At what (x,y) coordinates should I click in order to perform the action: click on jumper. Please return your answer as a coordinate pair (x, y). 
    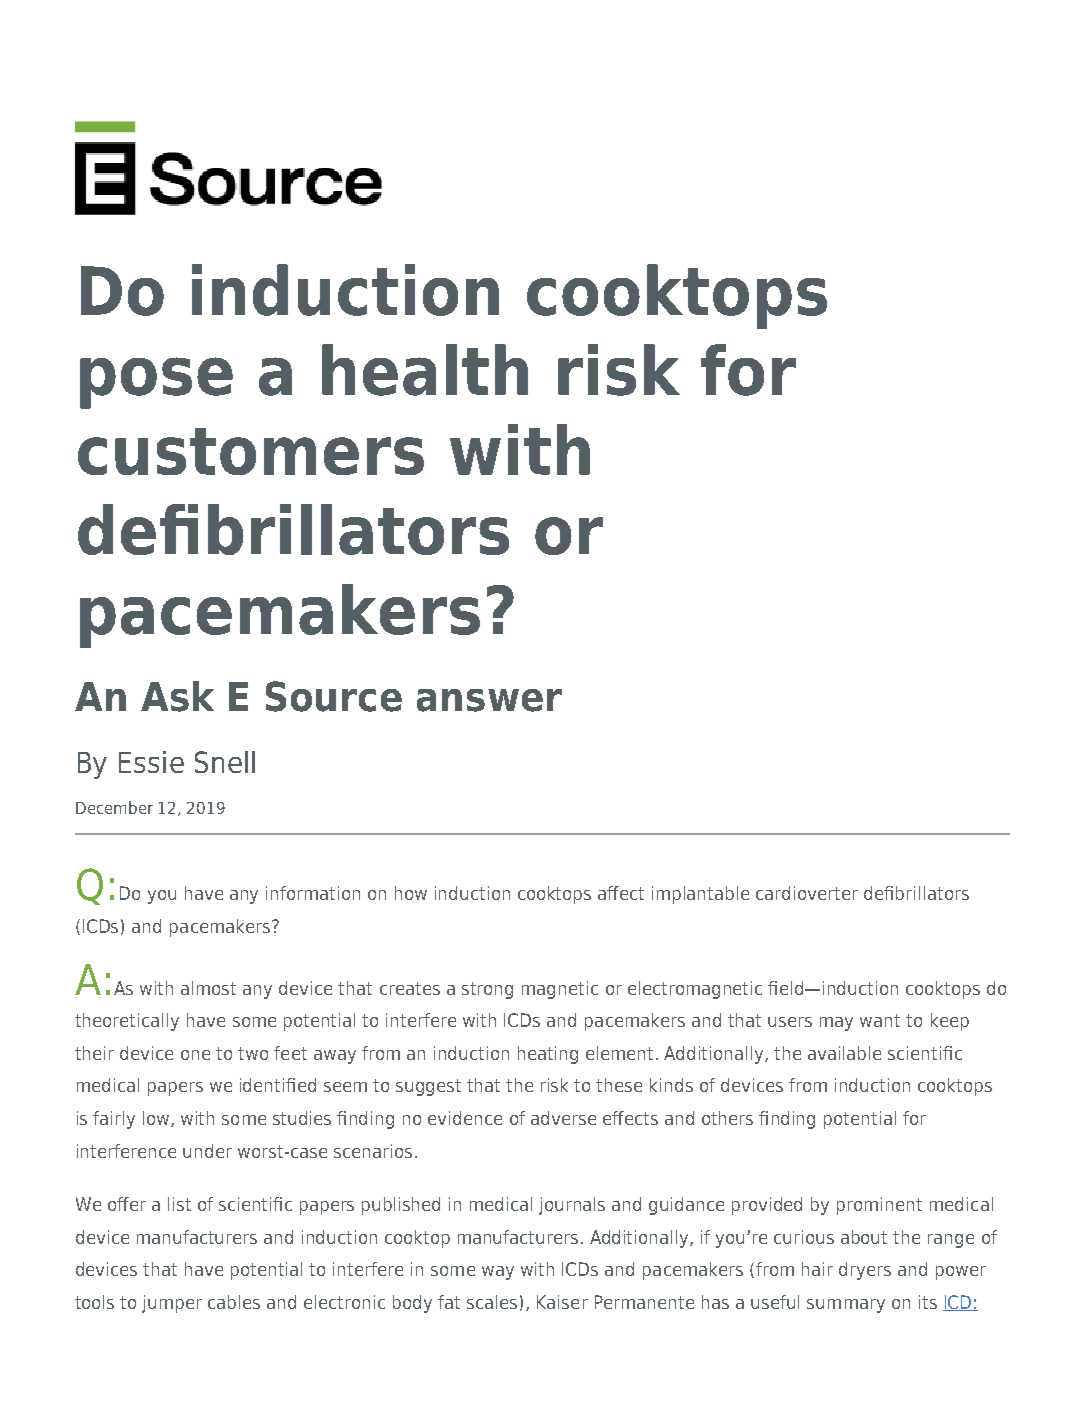
    Looking at the image, I should click on (172, 1304).
